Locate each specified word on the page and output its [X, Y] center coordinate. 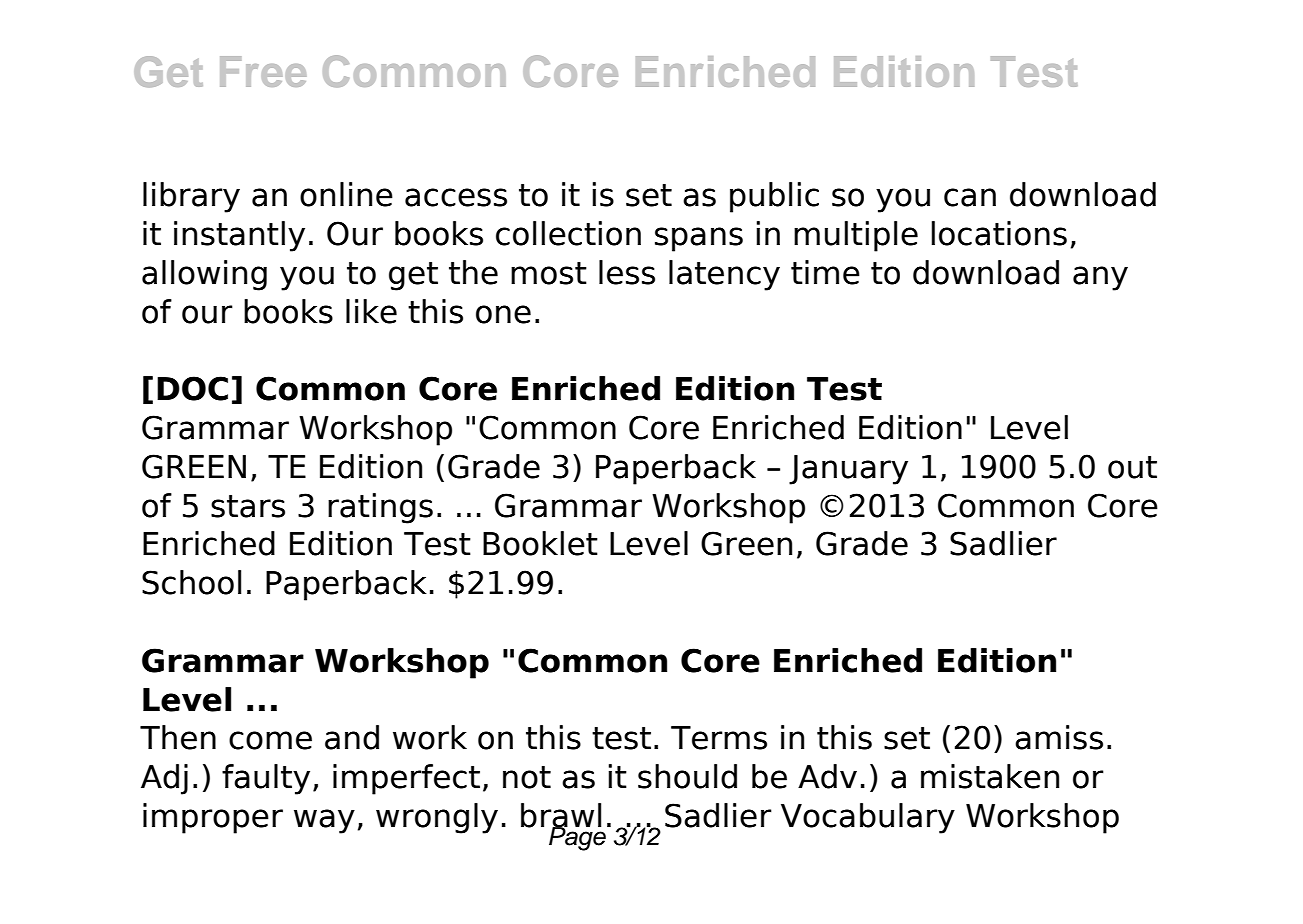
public [774, 197]
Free [263, 71]
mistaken [990, 776]
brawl [561, 816]
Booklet [540, 543]
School [191, 582]
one [503, 314]
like [371, 311]
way [324, 821]
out [1132, 467]
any [1100, 278]
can [970, 197]
